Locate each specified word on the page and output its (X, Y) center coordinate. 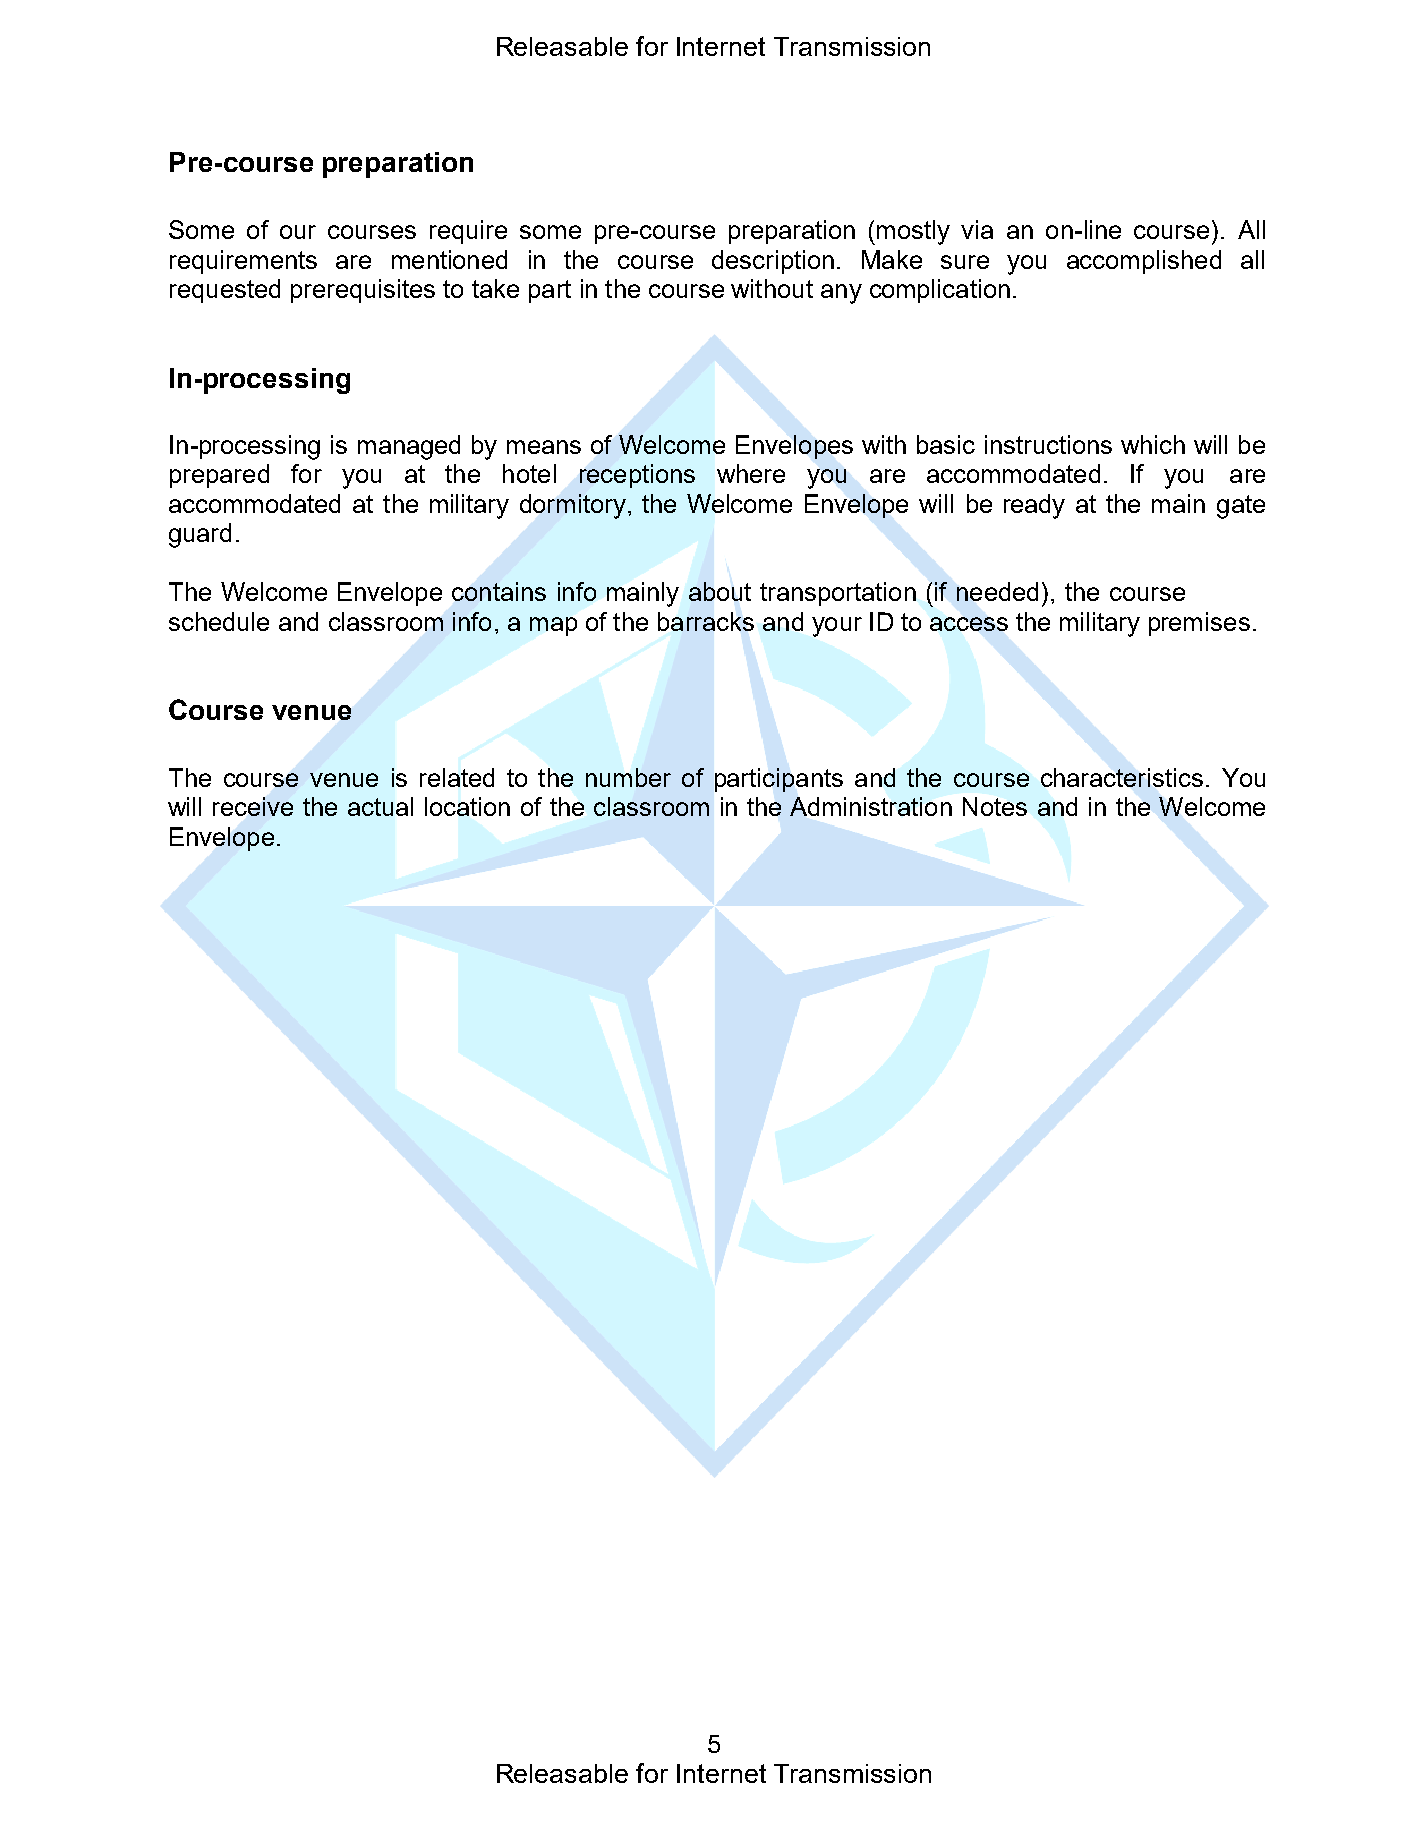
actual (380, 806)
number (628, 777)
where (751, 473)
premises (1199, 624)
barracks (706, 621)
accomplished (1144, 262)
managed (409, 447)
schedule (219, 621)
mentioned (449, 259)
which (1153, 444)
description (773, 262)
